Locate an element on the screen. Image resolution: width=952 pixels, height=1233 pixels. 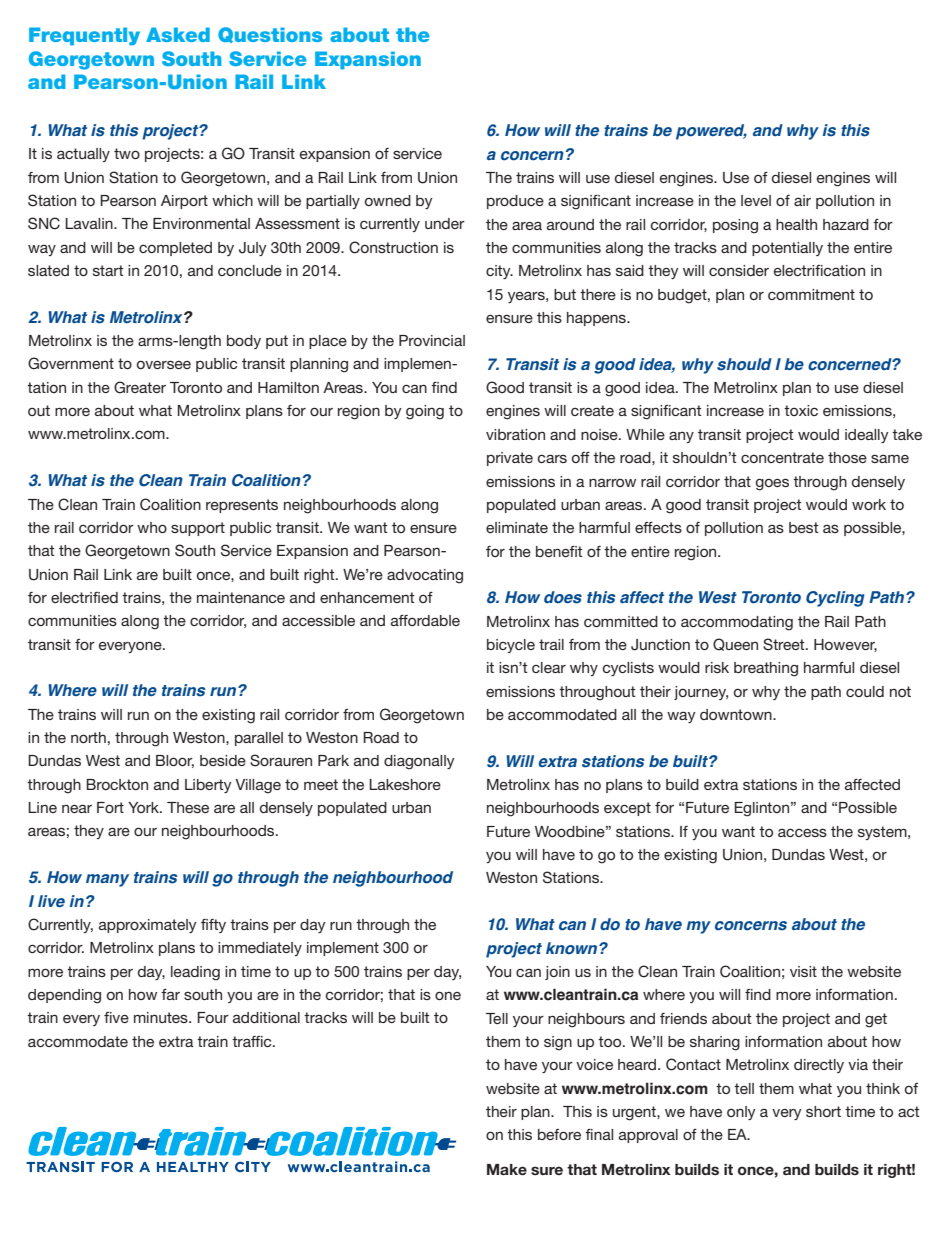
short is located at coordinates (823, 1111).
